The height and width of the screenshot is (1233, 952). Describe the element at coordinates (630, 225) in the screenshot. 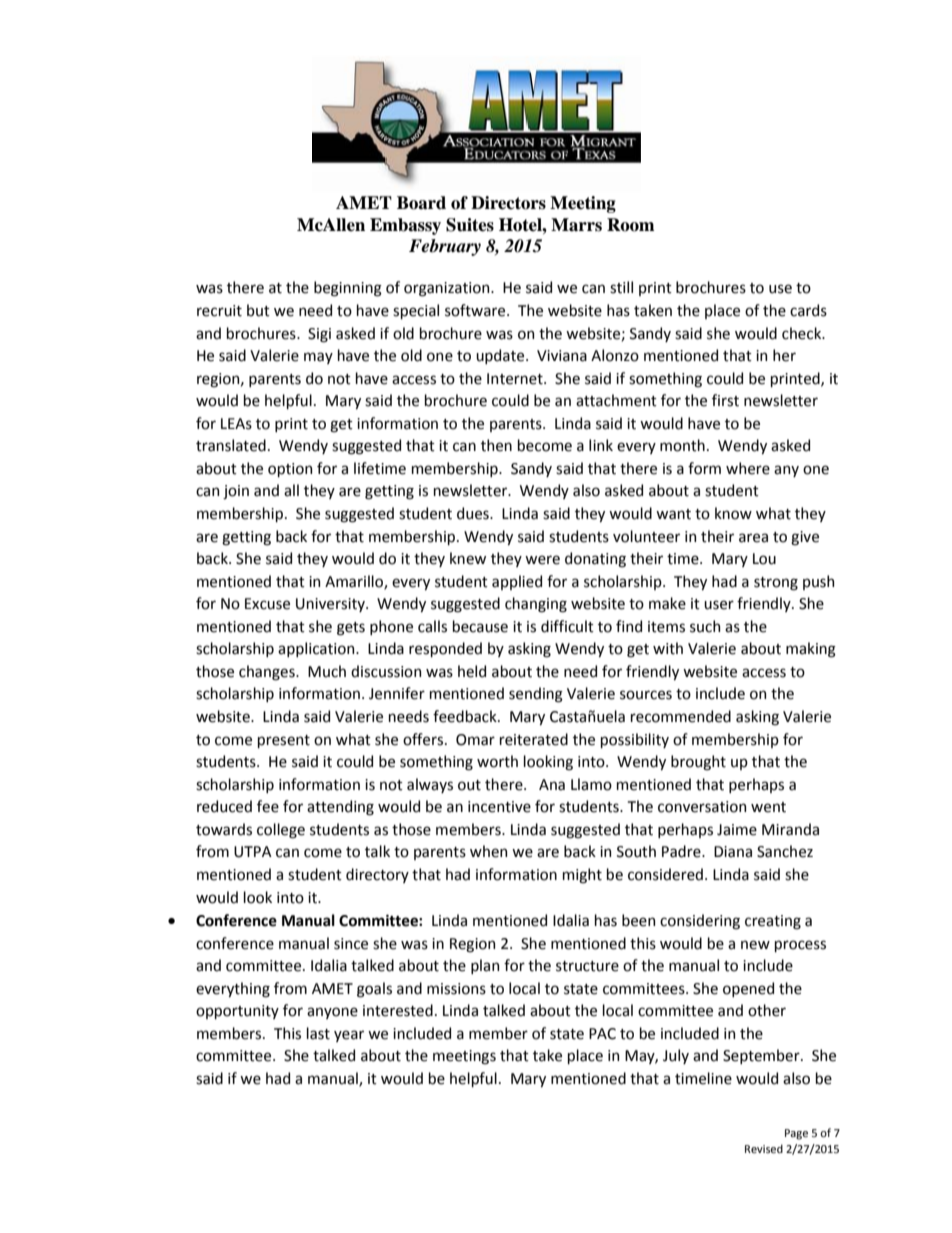

I see `Room` at that location.
